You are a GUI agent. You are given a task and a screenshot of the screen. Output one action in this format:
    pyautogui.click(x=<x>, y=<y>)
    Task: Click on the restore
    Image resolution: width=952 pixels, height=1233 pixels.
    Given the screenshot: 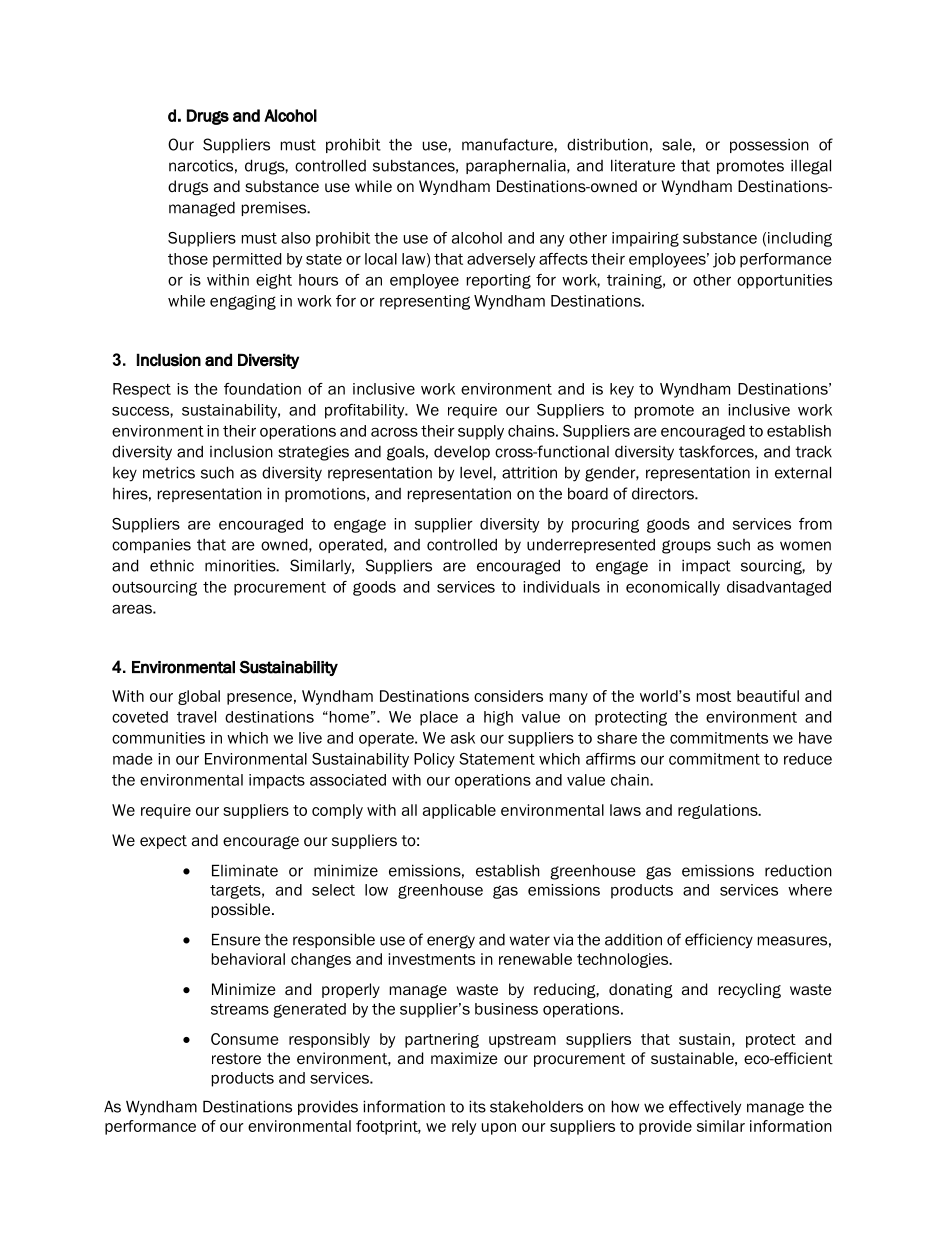 What is the action you would take?
    pyautogui.click(x=236, y=1059)
